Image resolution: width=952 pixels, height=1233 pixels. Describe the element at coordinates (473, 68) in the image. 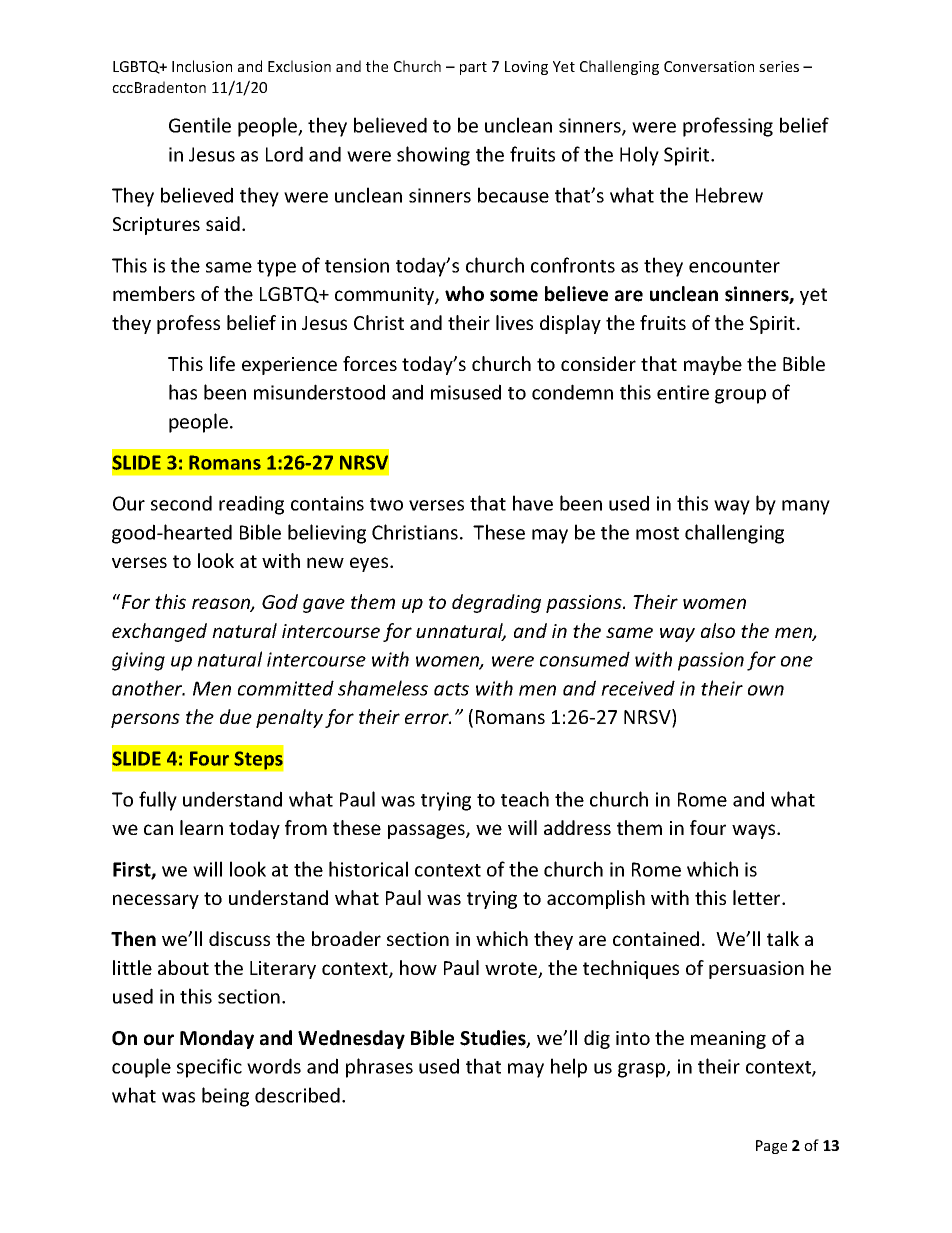

I see `part` at that location.
